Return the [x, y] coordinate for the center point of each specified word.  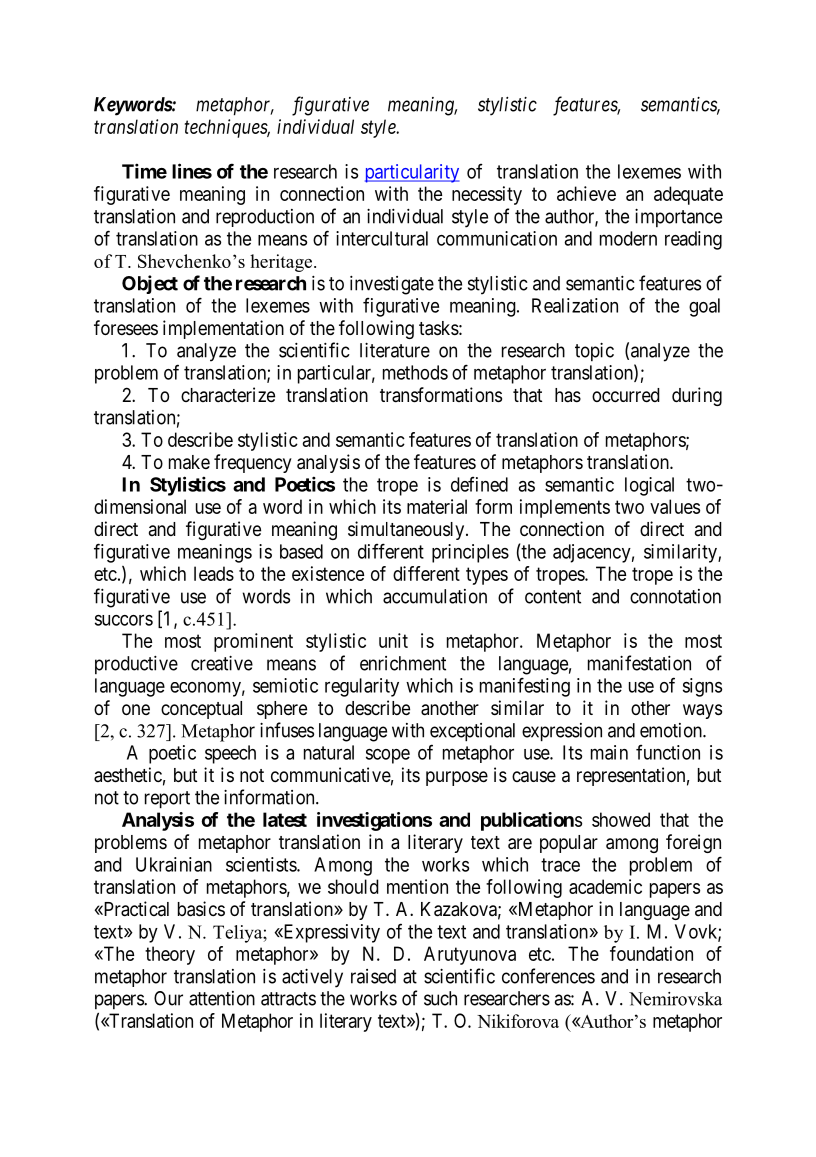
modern [628, 238]
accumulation [435, 596]
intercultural [382, 238]
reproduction [265, 218]
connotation [675, 596]
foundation [651, 953]
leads [214, 573]
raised [373, 976]
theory [170, 955]
